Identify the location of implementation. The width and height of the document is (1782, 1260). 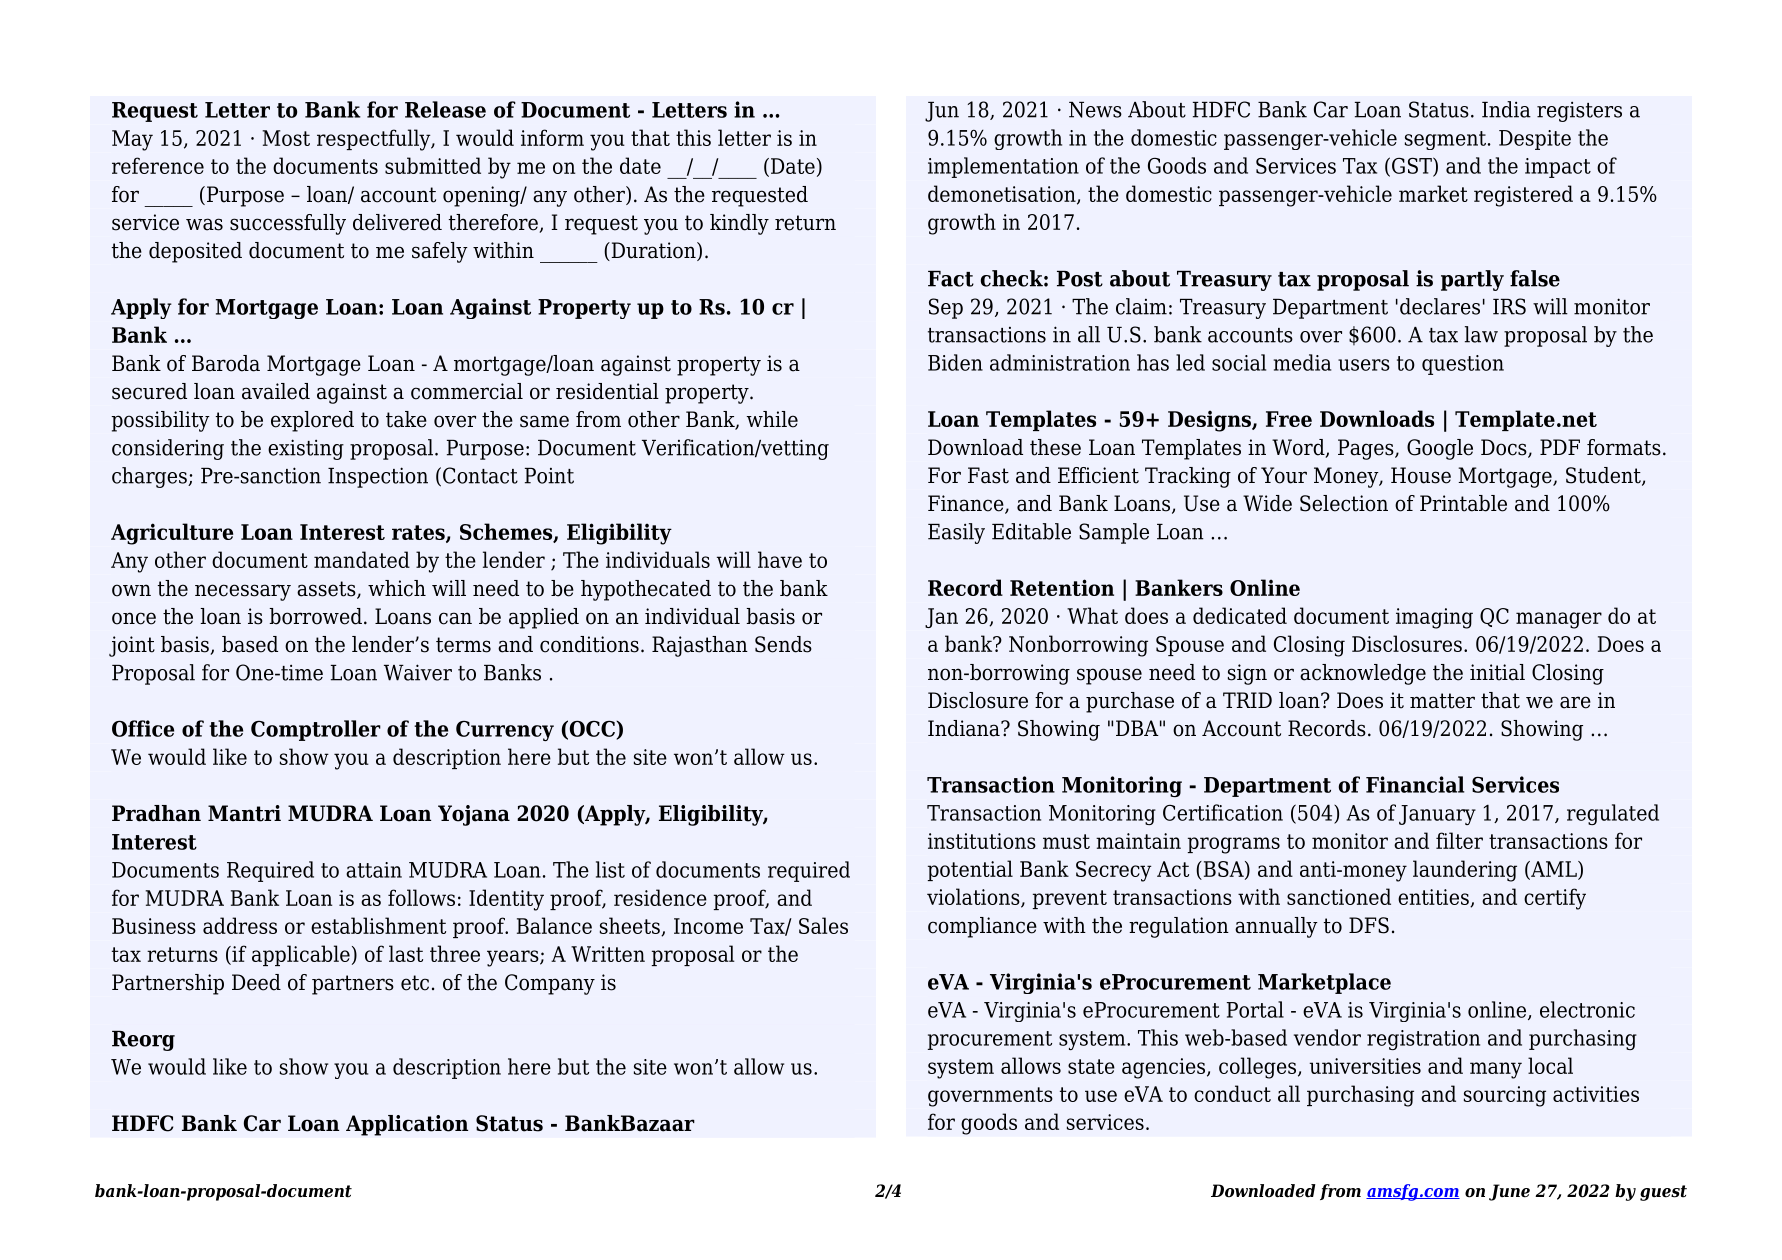
(1003, 167).
